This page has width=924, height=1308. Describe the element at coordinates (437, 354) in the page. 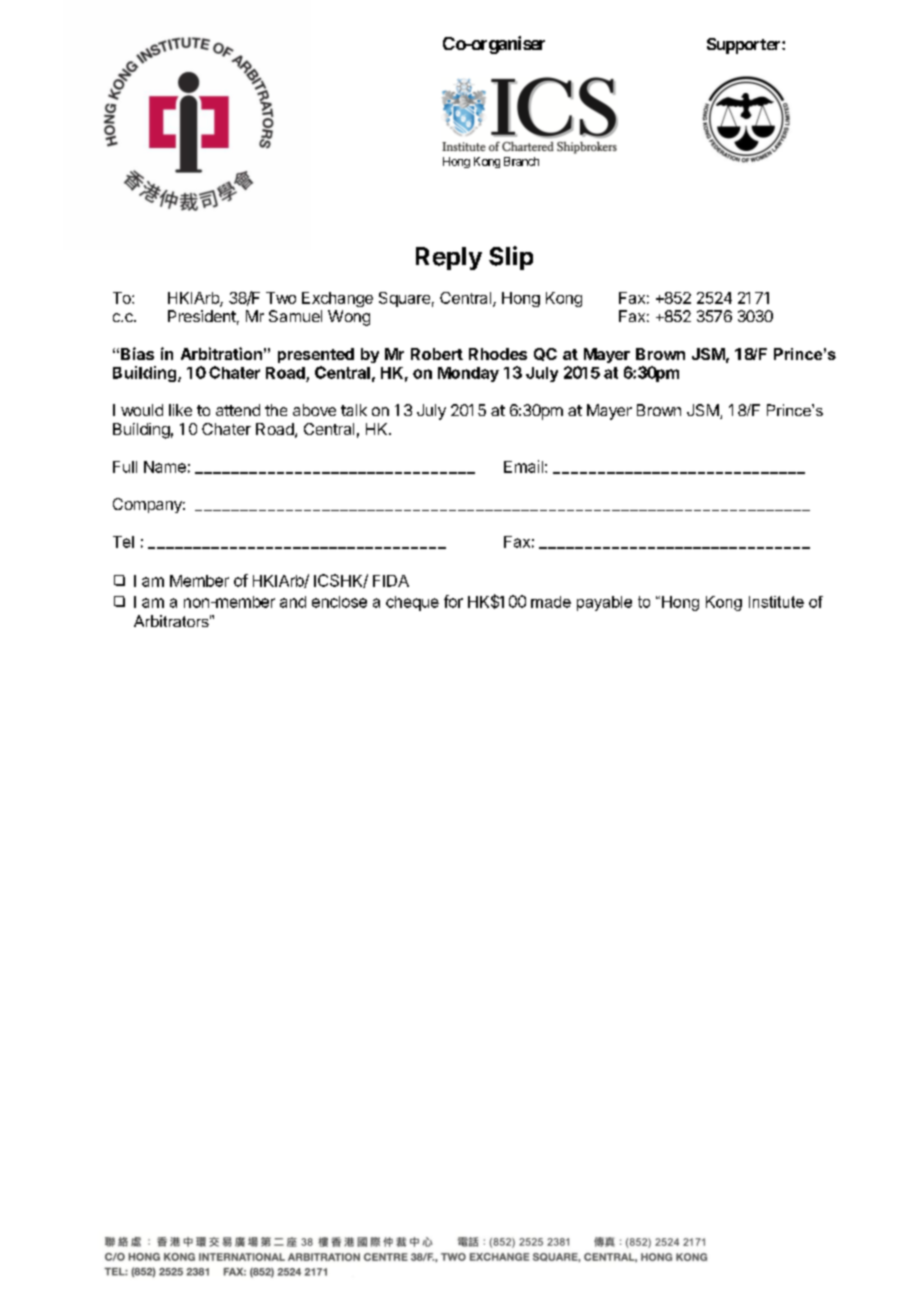

I see `Robert` at that location.
